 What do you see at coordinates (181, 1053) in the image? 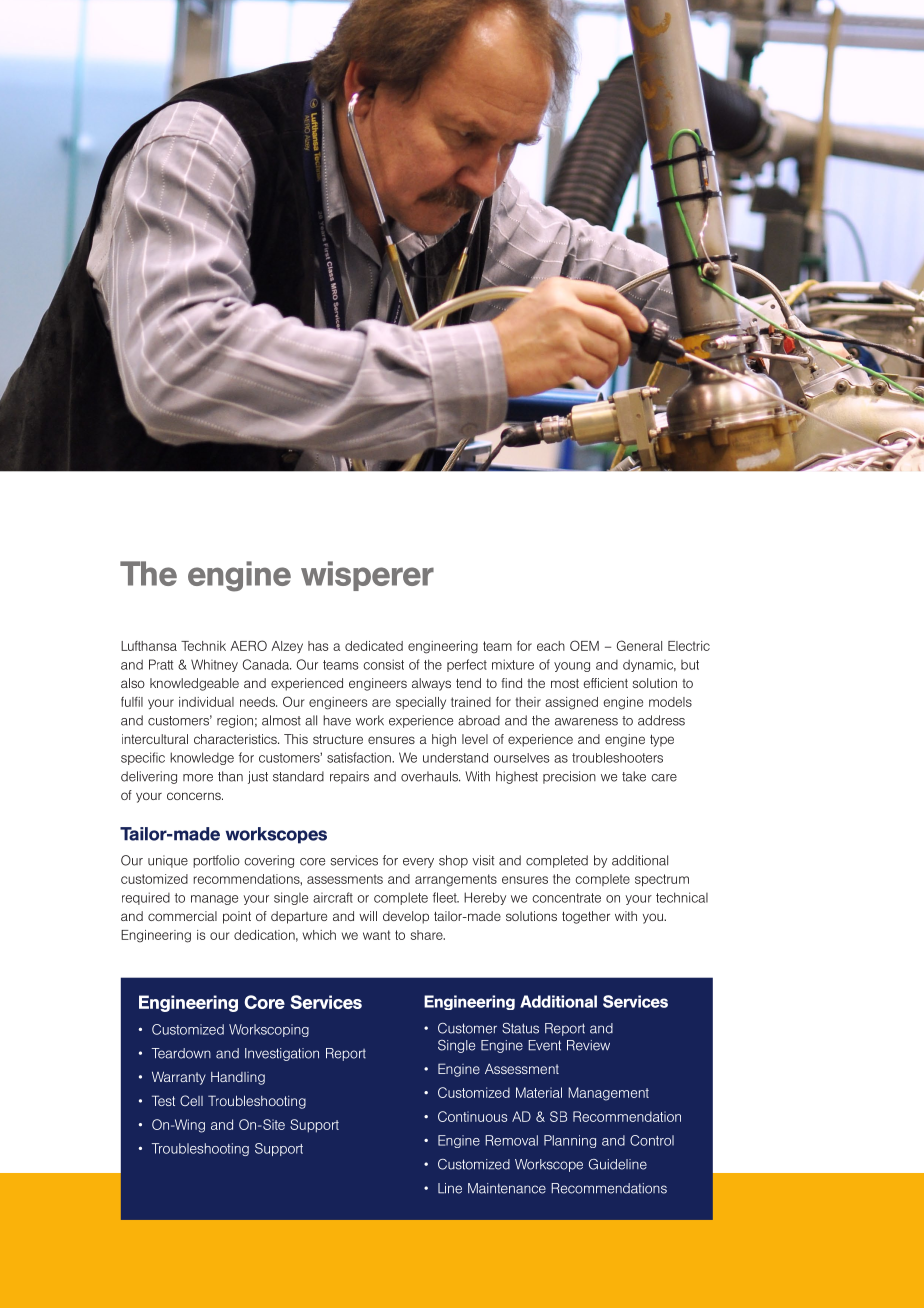
I see `Teardown` at bounding box center [181, 1053].
